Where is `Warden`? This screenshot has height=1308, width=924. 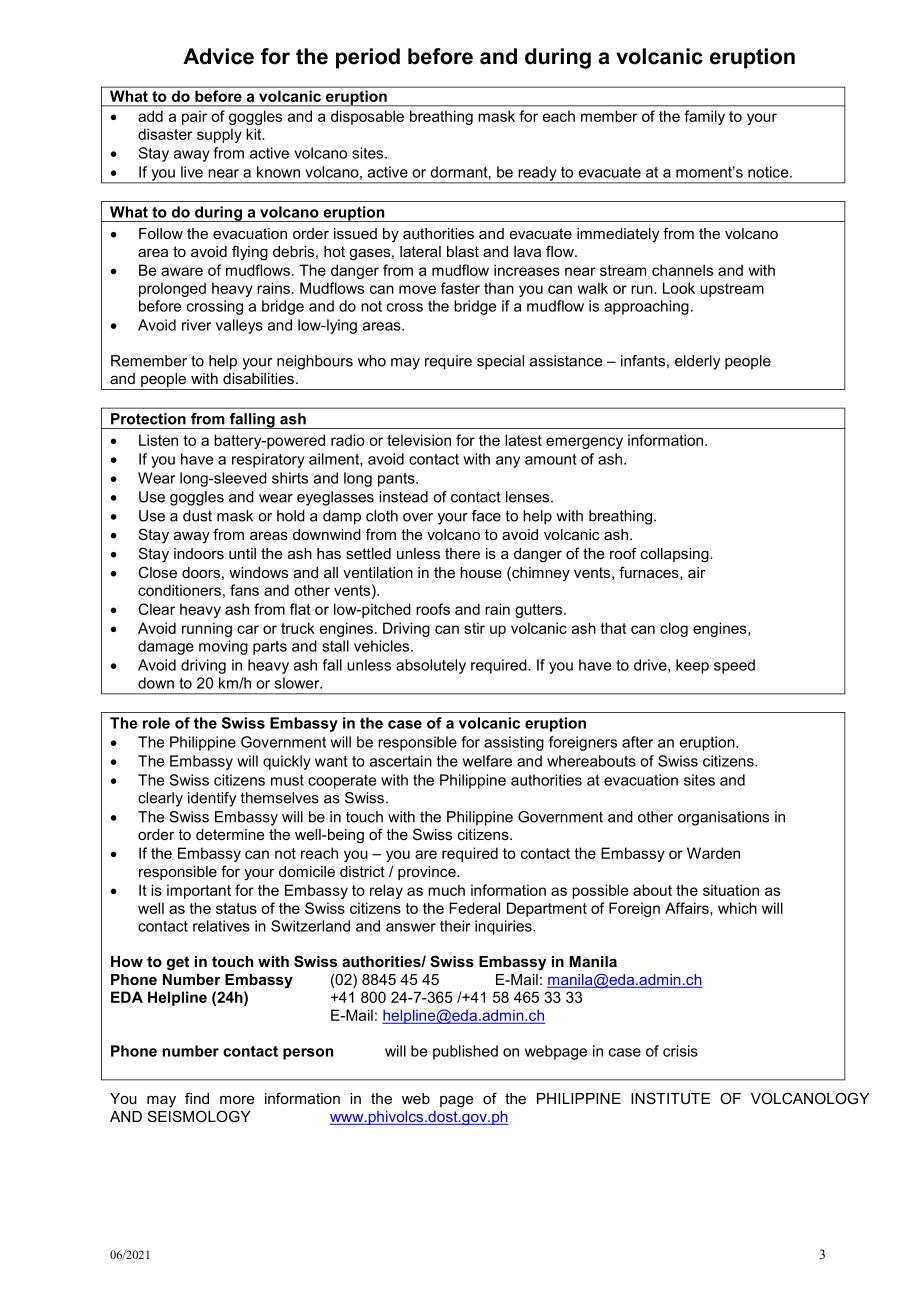
Warden is located at coordinates (713, 853).
